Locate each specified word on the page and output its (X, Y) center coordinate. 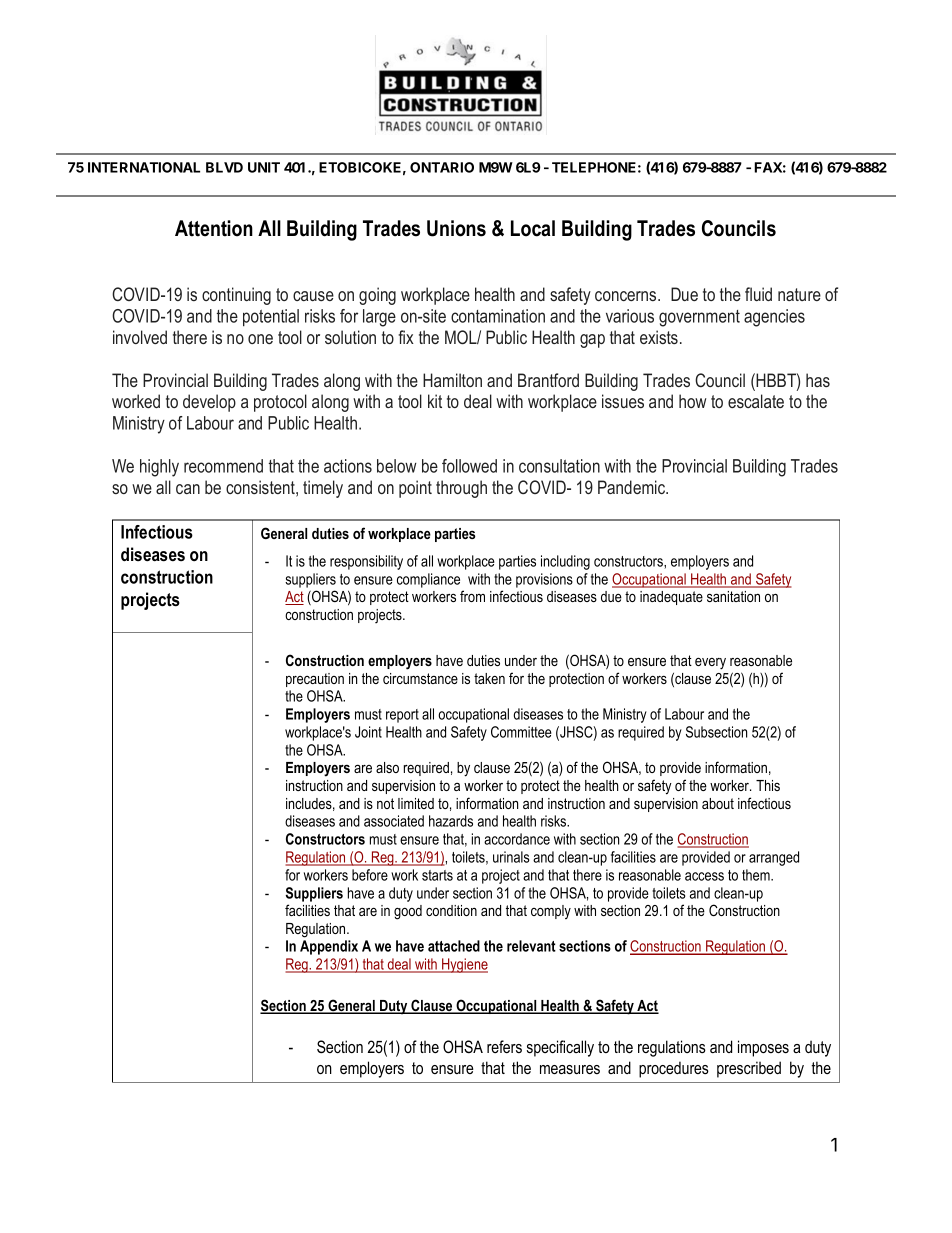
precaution (315, 680)
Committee (521, 732)
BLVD (224, 167)
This (768, 785)
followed (469, 466)
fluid (758, 294)
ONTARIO (442, 167)
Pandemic (633, 487)
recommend (223, 466)
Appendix (329, 947)
